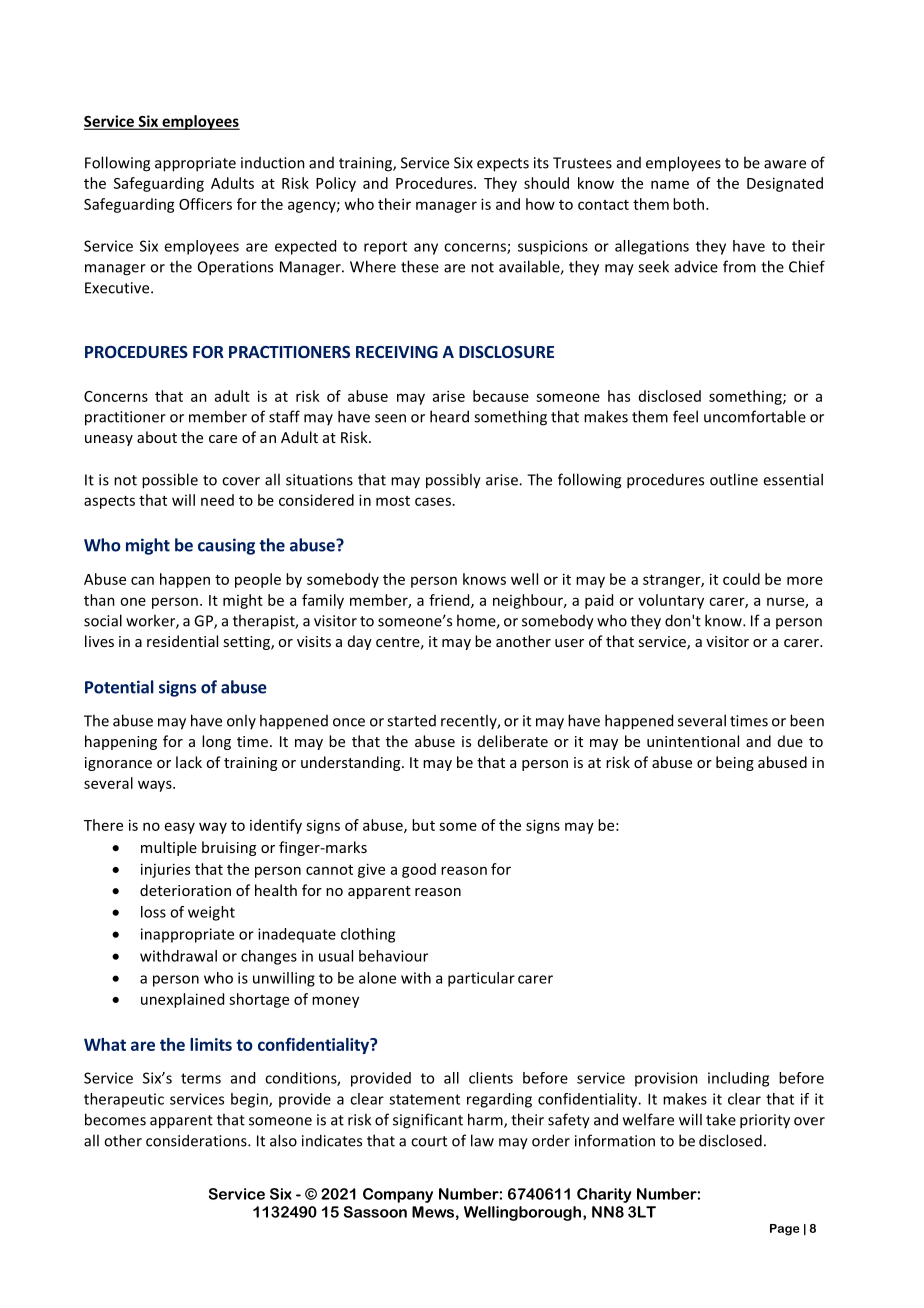 Image resolution: width=924 pixels, height=1308 pixels. Describe the element at coordinates (450, 601) in the screenshot. I see `friend` at that location.
